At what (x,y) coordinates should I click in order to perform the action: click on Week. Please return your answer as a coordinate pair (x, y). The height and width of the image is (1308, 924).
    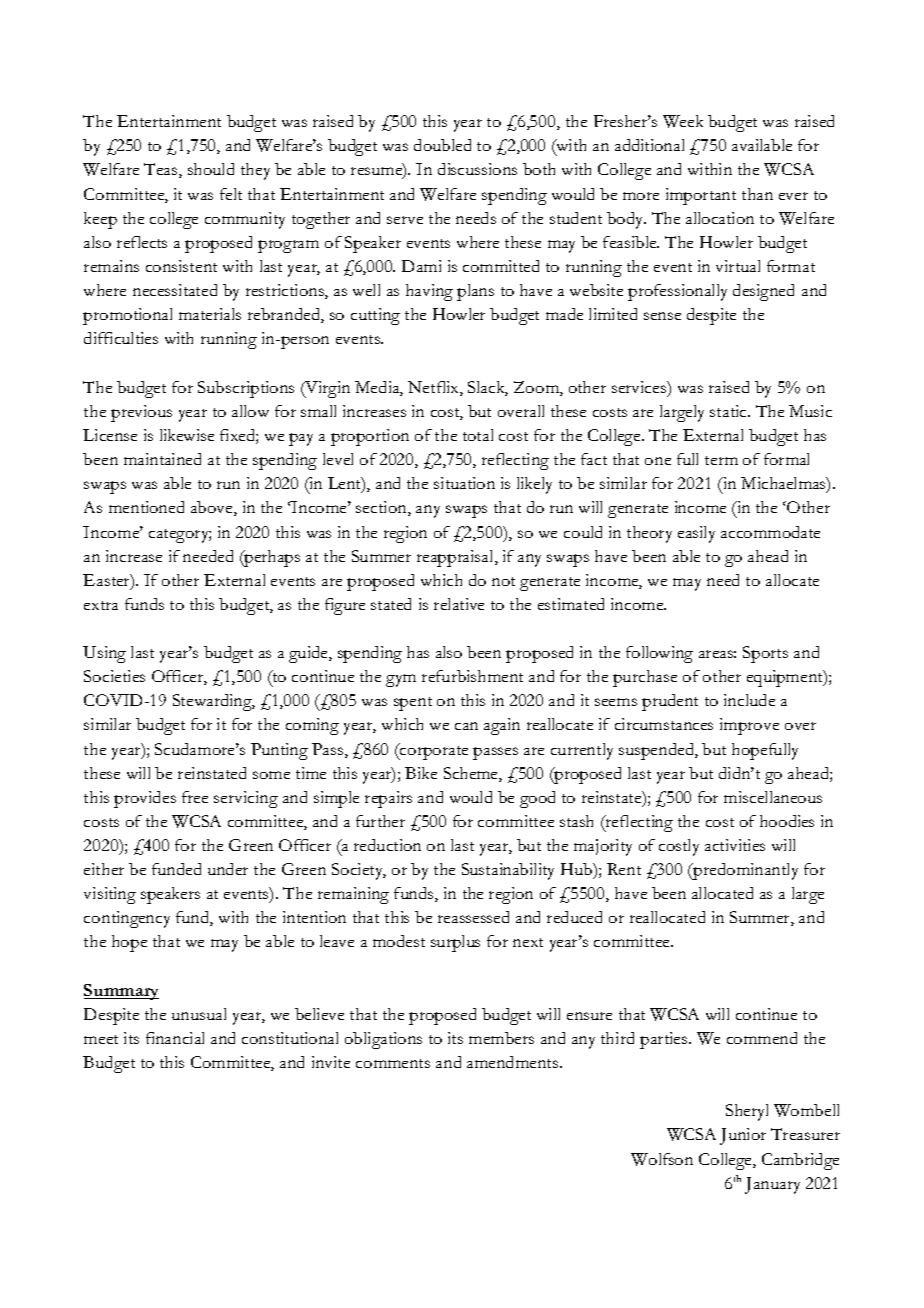
    Looking at the image, I should click on (683, 121).
